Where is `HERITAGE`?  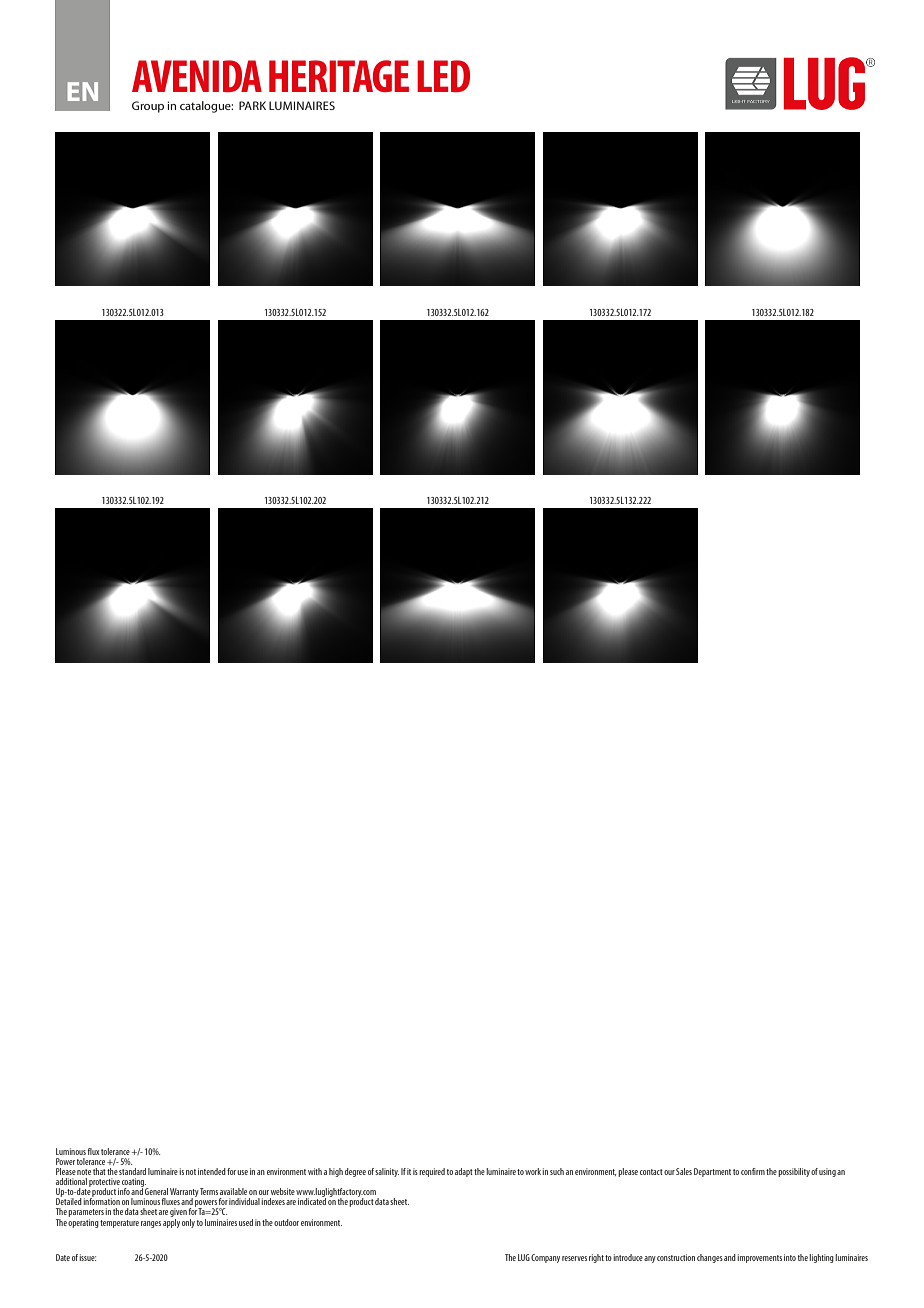 HERITAGE is located at coordinates (339, 76).
